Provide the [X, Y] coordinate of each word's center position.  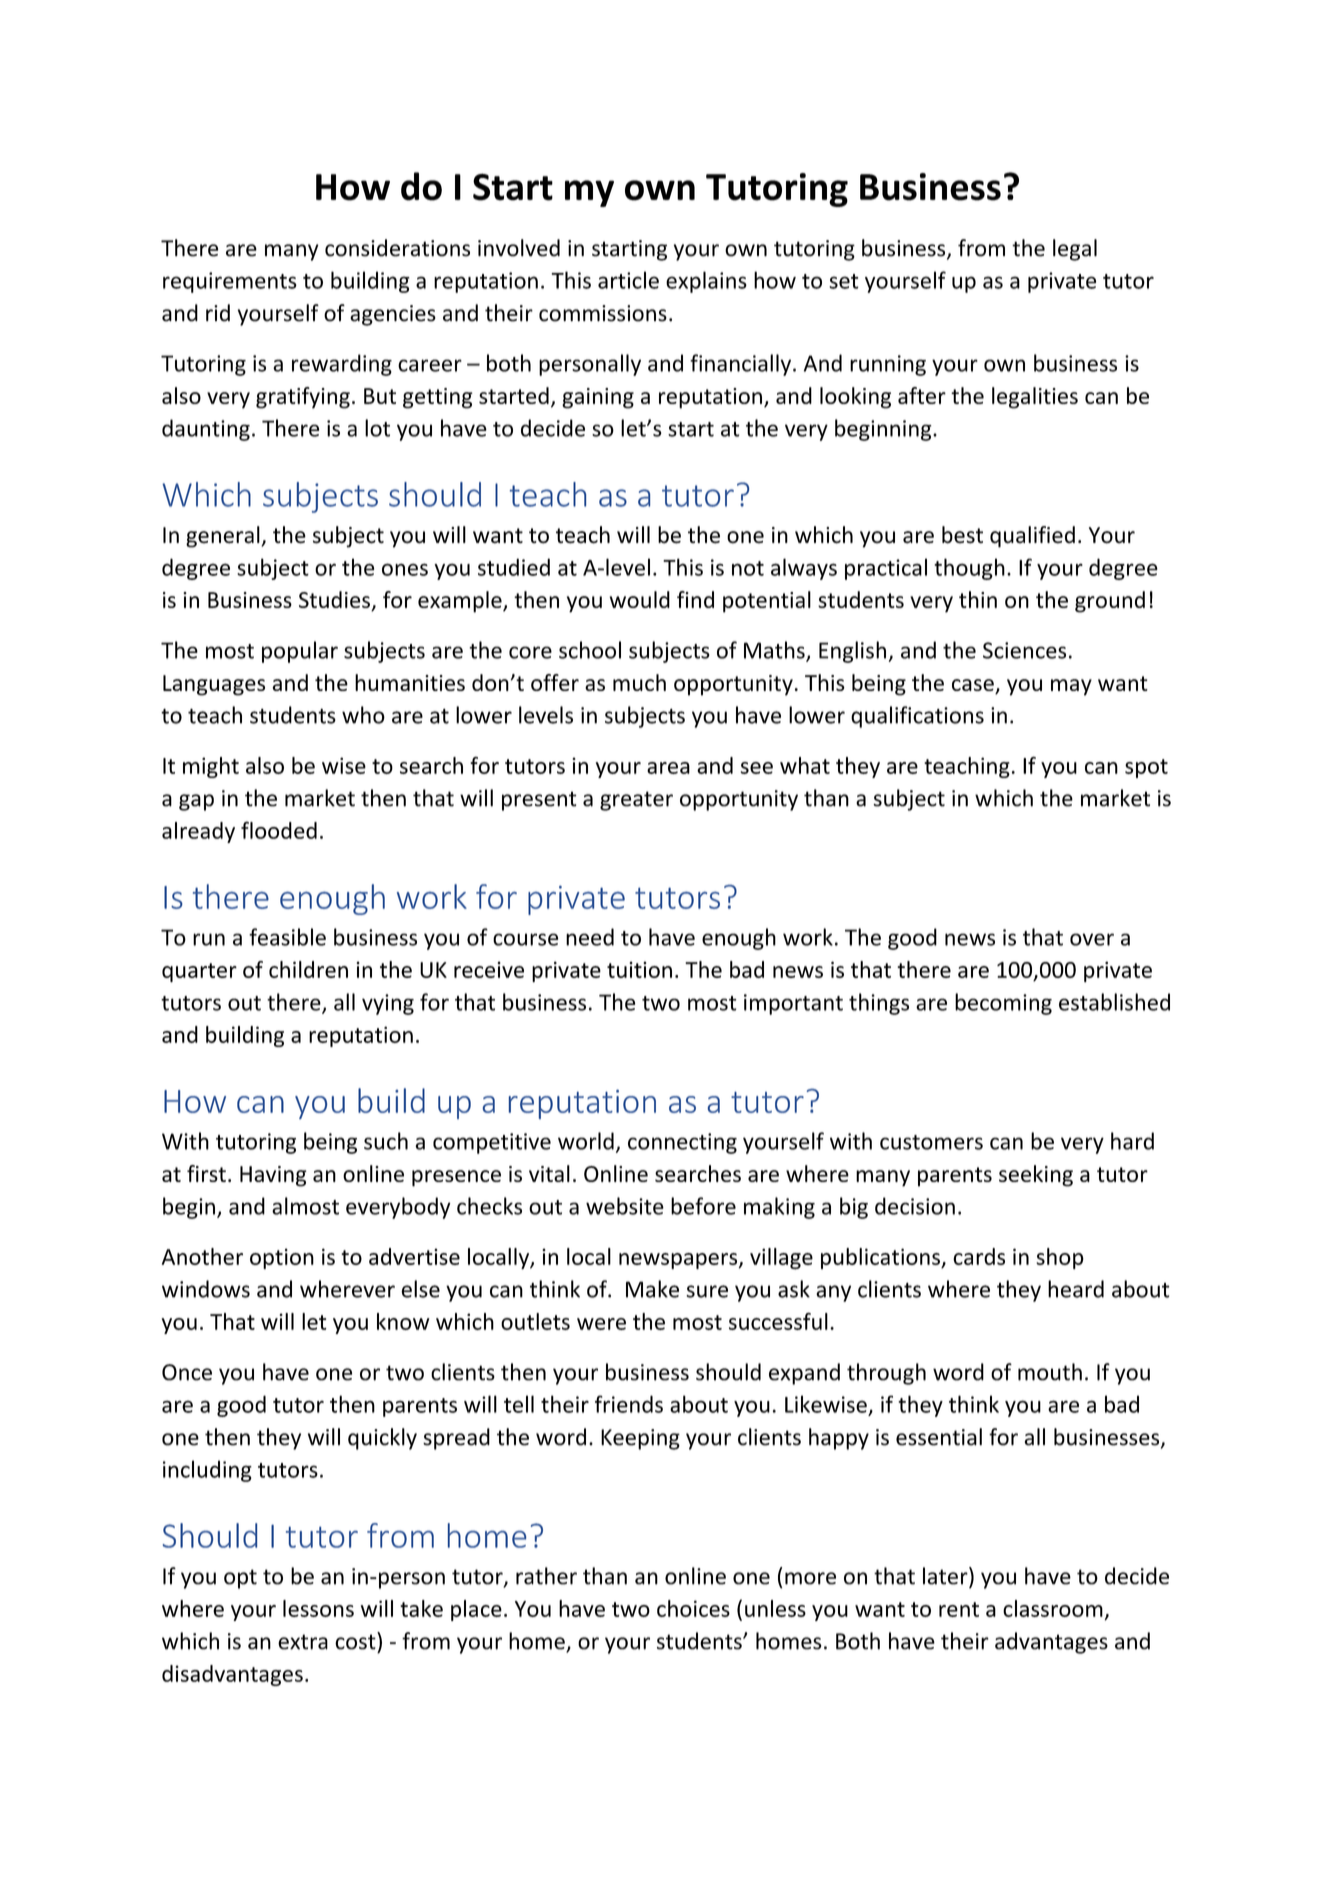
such [386, 1141]
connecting [682, 1143]
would [640, 599]
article [628, 280]
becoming [1003, 1004]
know [403, 1321]
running [888, 365]
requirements [230, 282]
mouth [1050, 1372]
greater [636, 801]
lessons [318, 1608]
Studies [335, 601]
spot [1146, 768]
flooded [279, 830]
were [601, 1324]
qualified [1032, 537]
